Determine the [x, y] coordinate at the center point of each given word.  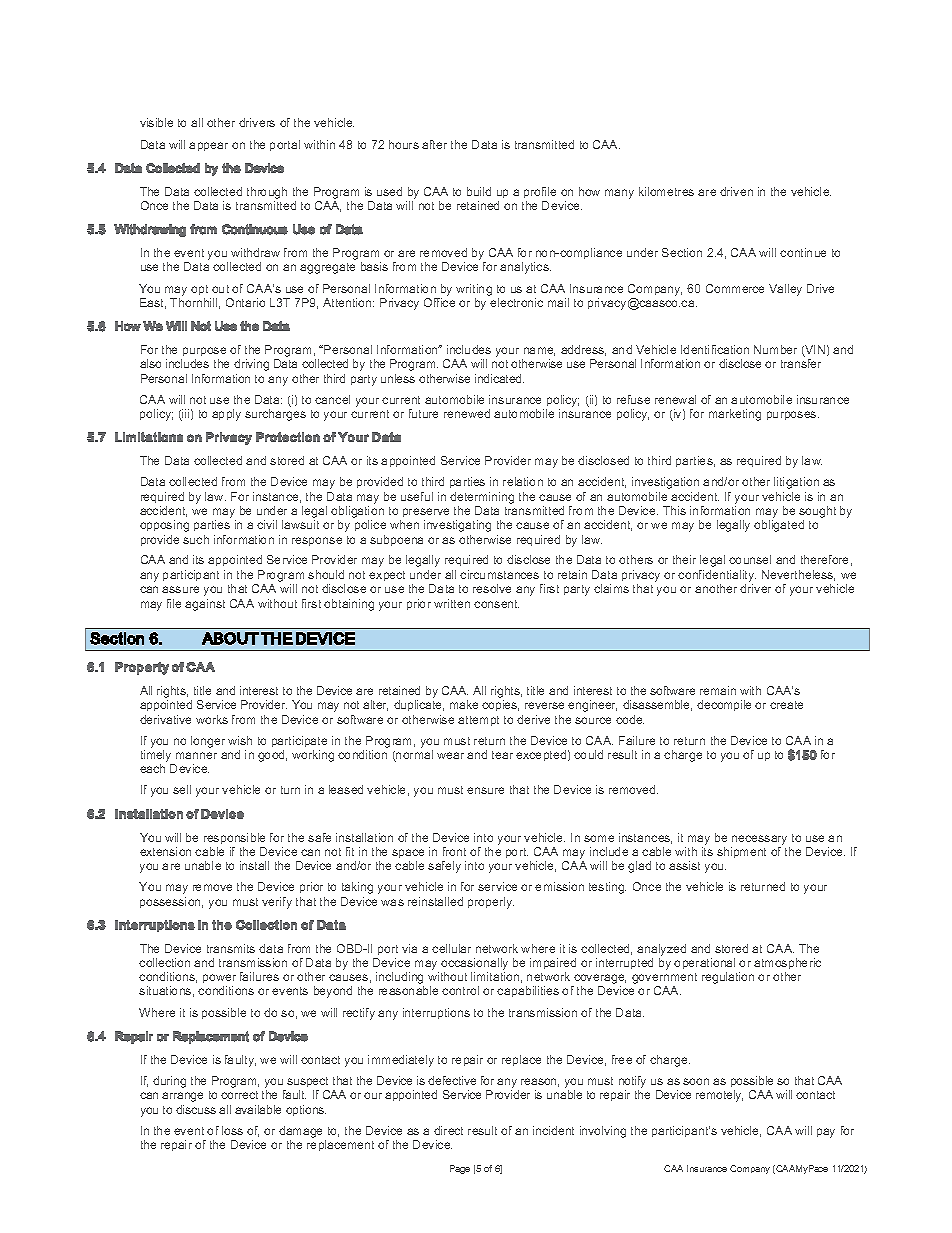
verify [277, 903]
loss [232, 1130]
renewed [467, 413]
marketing [735, 415]
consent [496, 604]
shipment [741, 852]
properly [491, 903]
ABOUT [230, 638]
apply [226, 415]
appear [208, 146]
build [479, 191]
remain [718, 690]
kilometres [666, 191]
